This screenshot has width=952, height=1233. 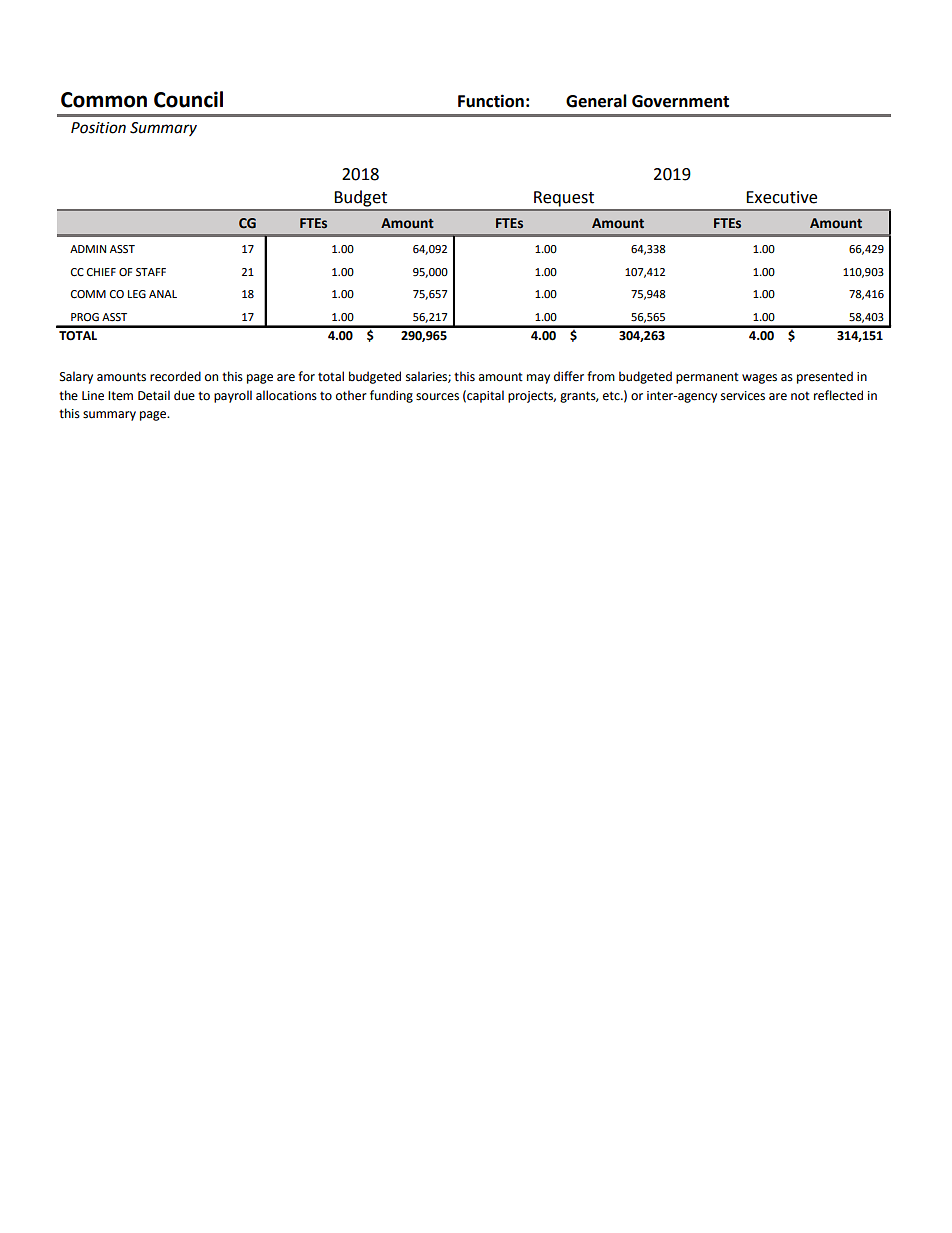 I want to click on Detail, so click(x=154, y=395).
